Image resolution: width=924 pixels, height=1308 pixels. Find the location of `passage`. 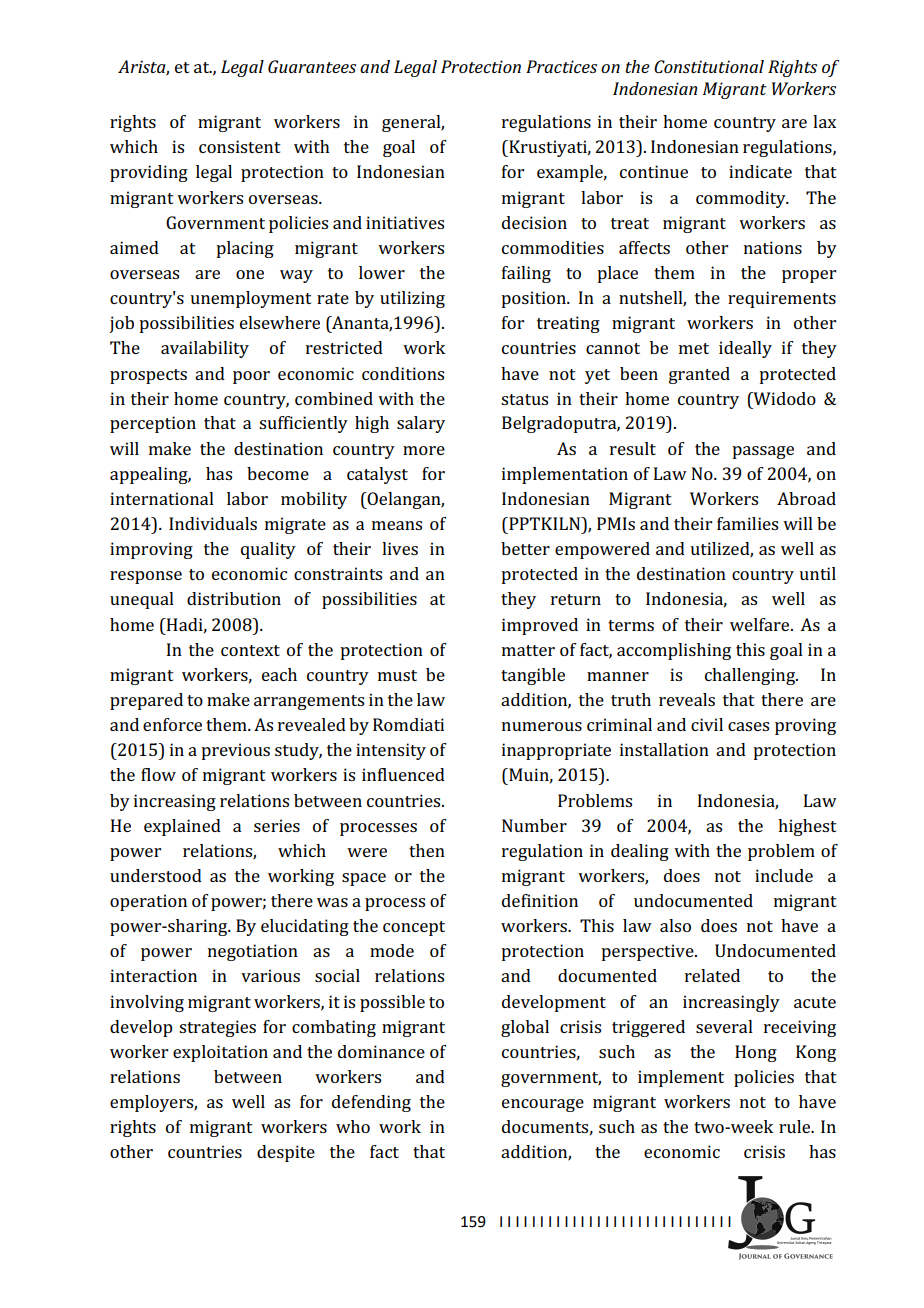

passage is located at coordinates (763, 452).
